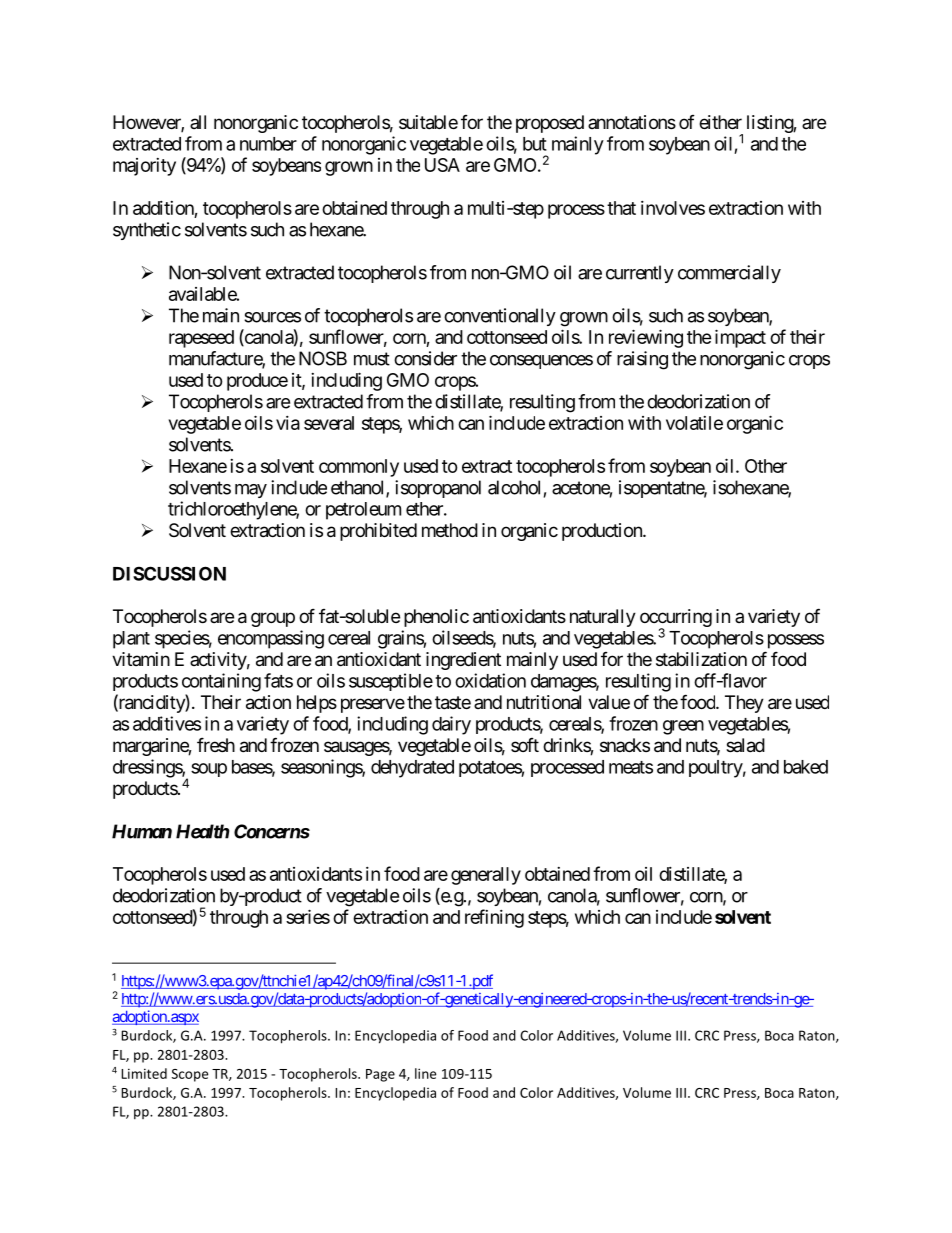  Describe the element at coordinates (268, 144) in the image. I see `number` at that location.
